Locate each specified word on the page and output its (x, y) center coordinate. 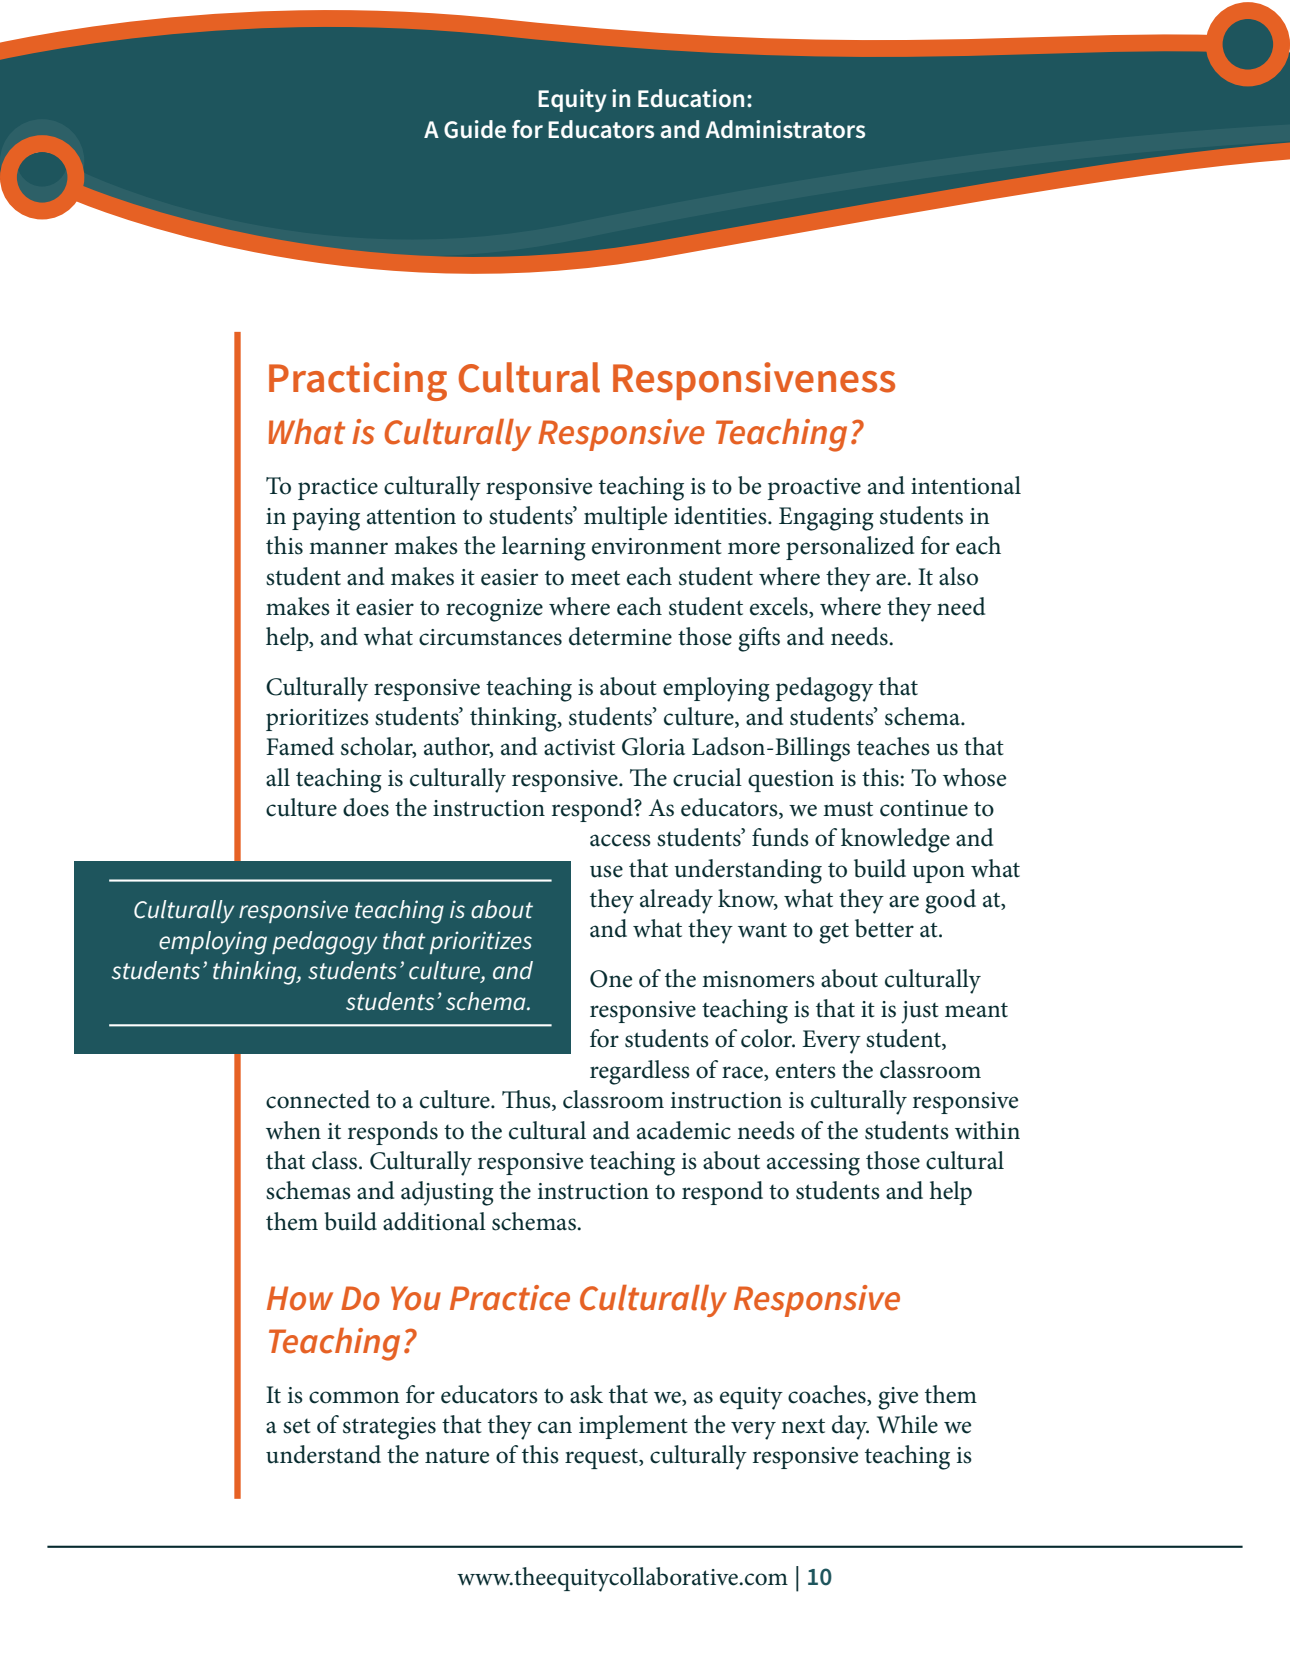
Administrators (785, 129)
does (366, 807)
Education (691, 98)
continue (924, 808)
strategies (389, 1428)
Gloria (653, 746)
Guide (475, 129)
